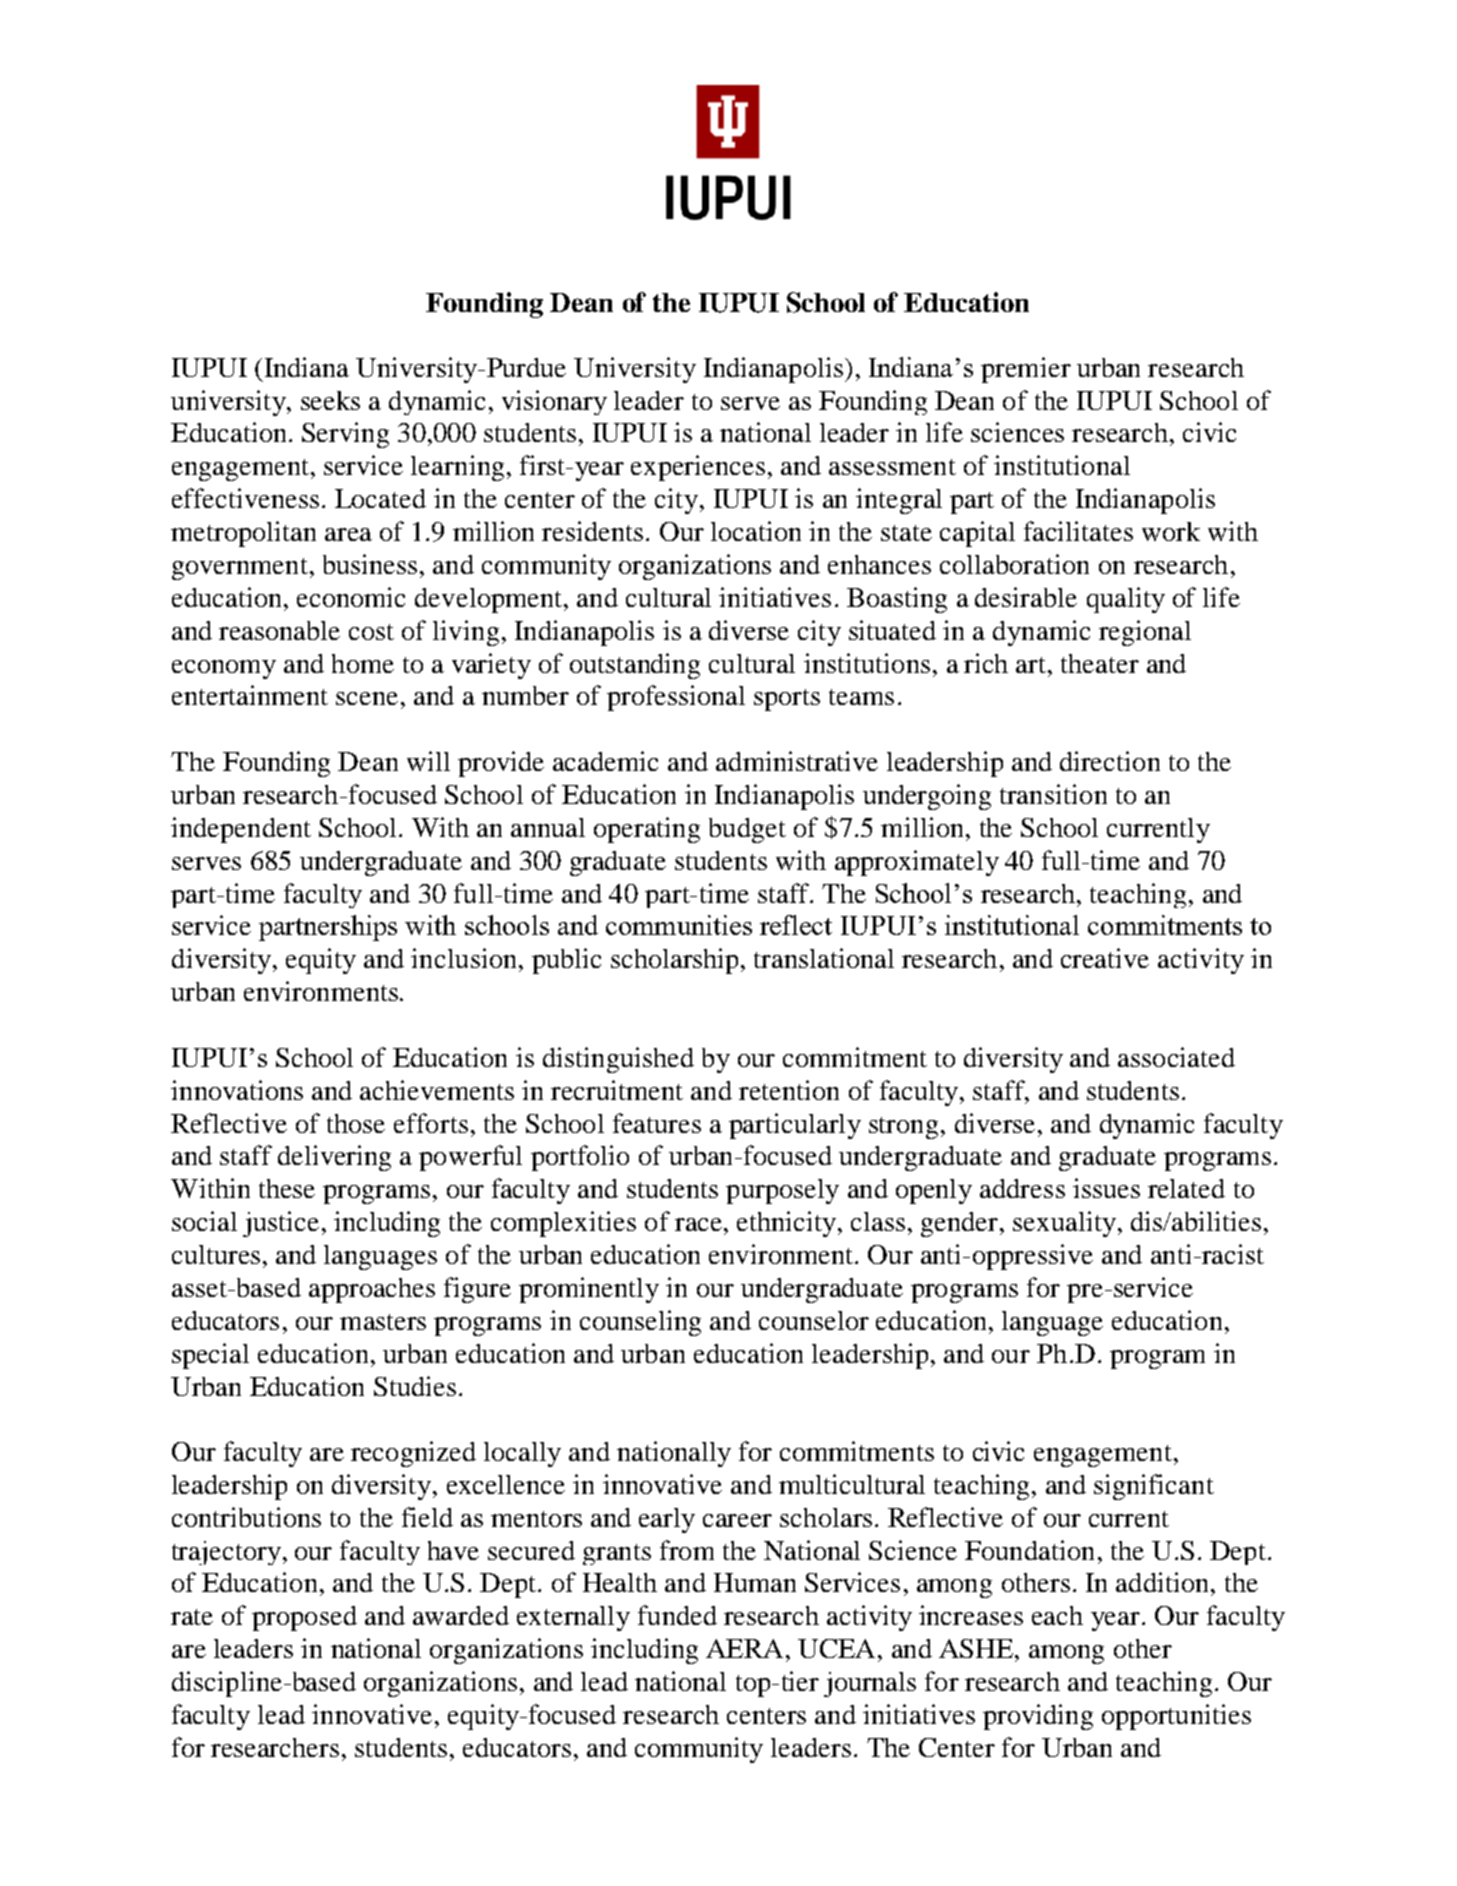  What do you see at coordinates (640, 1323) in the screenshot?
I see `counseling` at bounding box center [640, 1323].
